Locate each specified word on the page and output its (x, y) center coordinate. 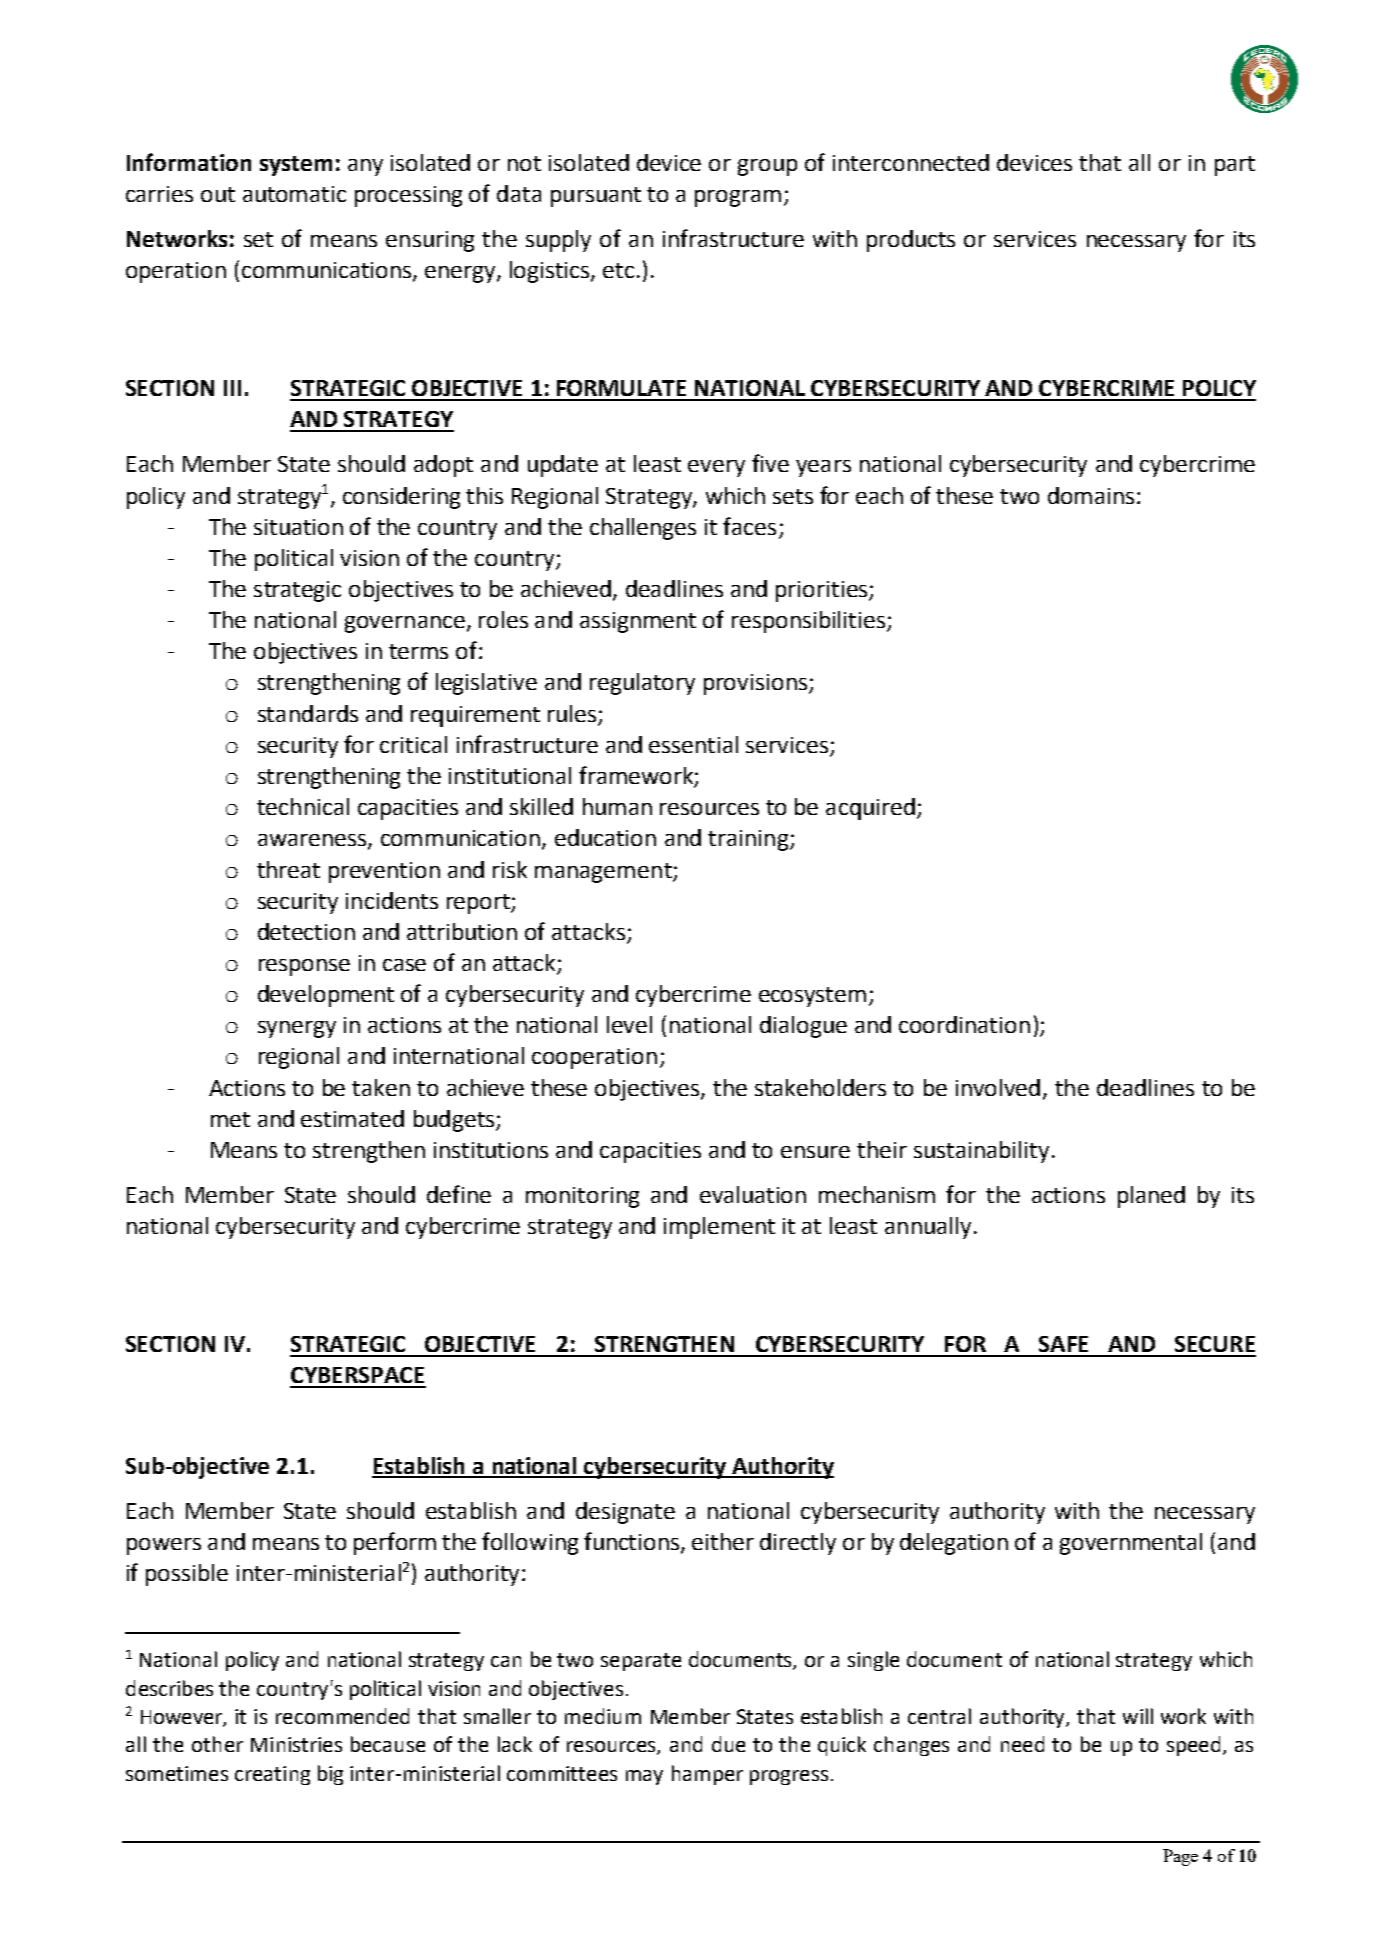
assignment (638, 622)
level (629, 1024)
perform (395, 1543)
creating (272, 1775)
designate (625, 1513)
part (1235, 166)
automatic (294, 194)
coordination (964, 1024)
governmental (1131, 1544)
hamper (707, 1775)
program (738, 198)
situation (298, 527)
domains (1091, 495)
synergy (297, 1029)
